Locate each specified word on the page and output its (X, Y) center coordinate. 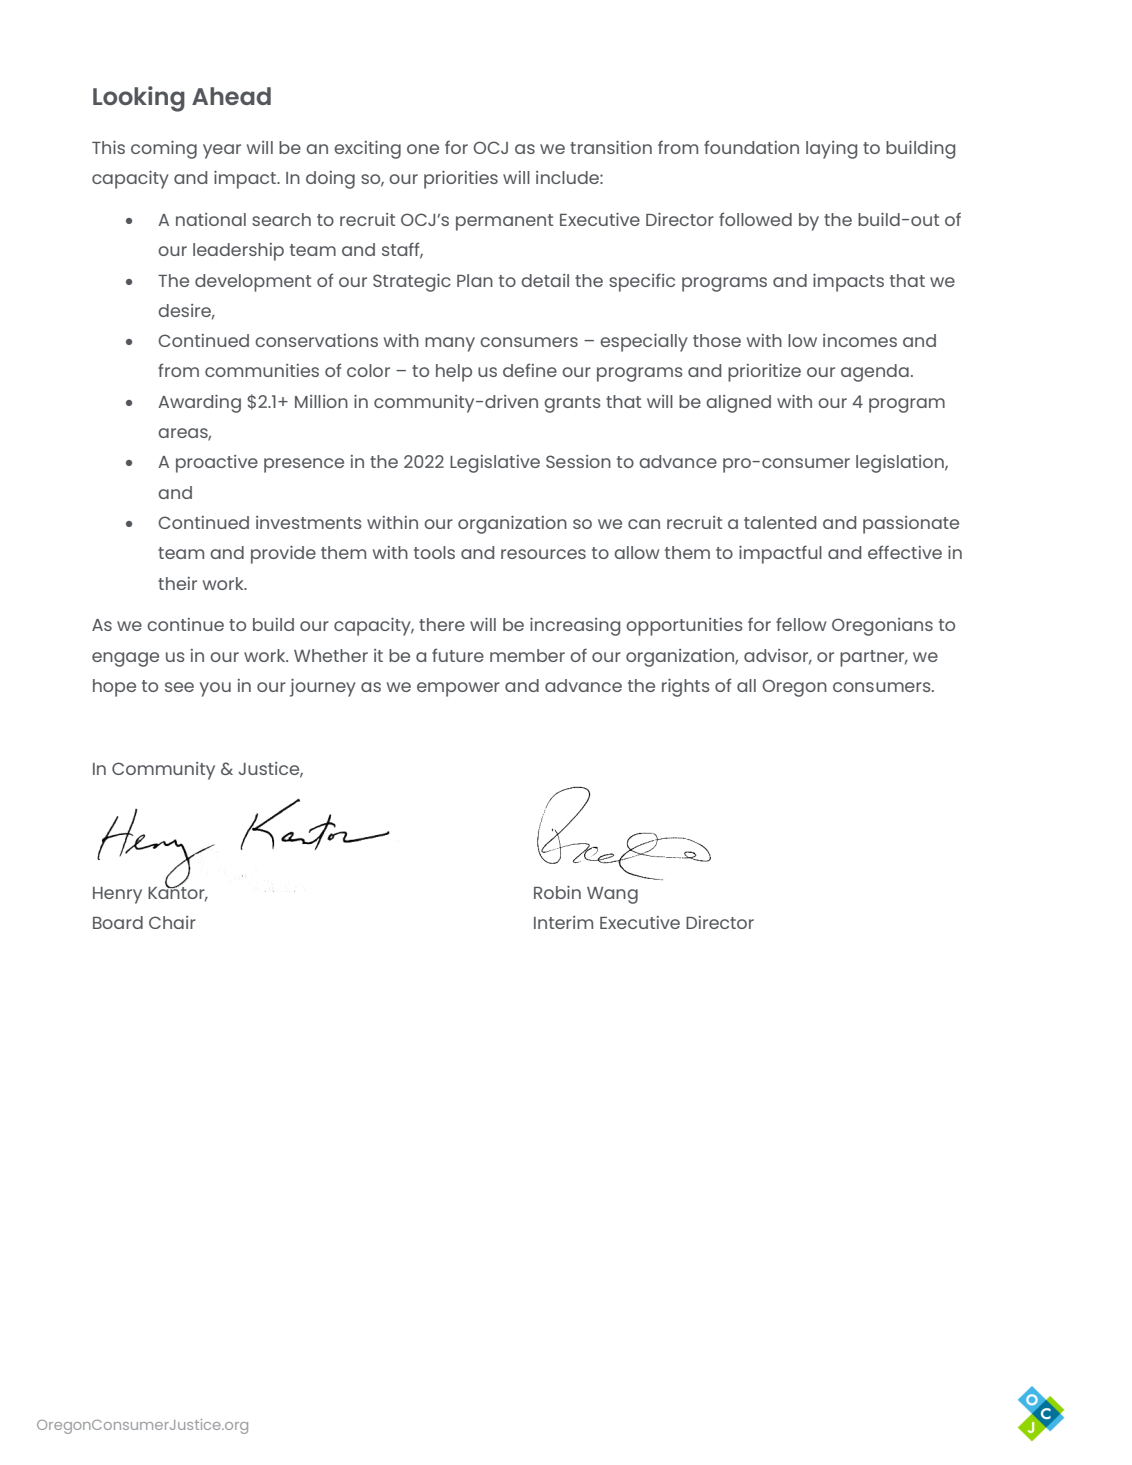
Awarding (199, 404)
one (423, 149)
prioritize (764, 373)
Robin (557, 892)
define (530, 370)
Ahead (231, 96)
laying (831, 150)
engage (125, 659)
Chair (172, 922)
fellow (801, 624)
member (527, 655)
